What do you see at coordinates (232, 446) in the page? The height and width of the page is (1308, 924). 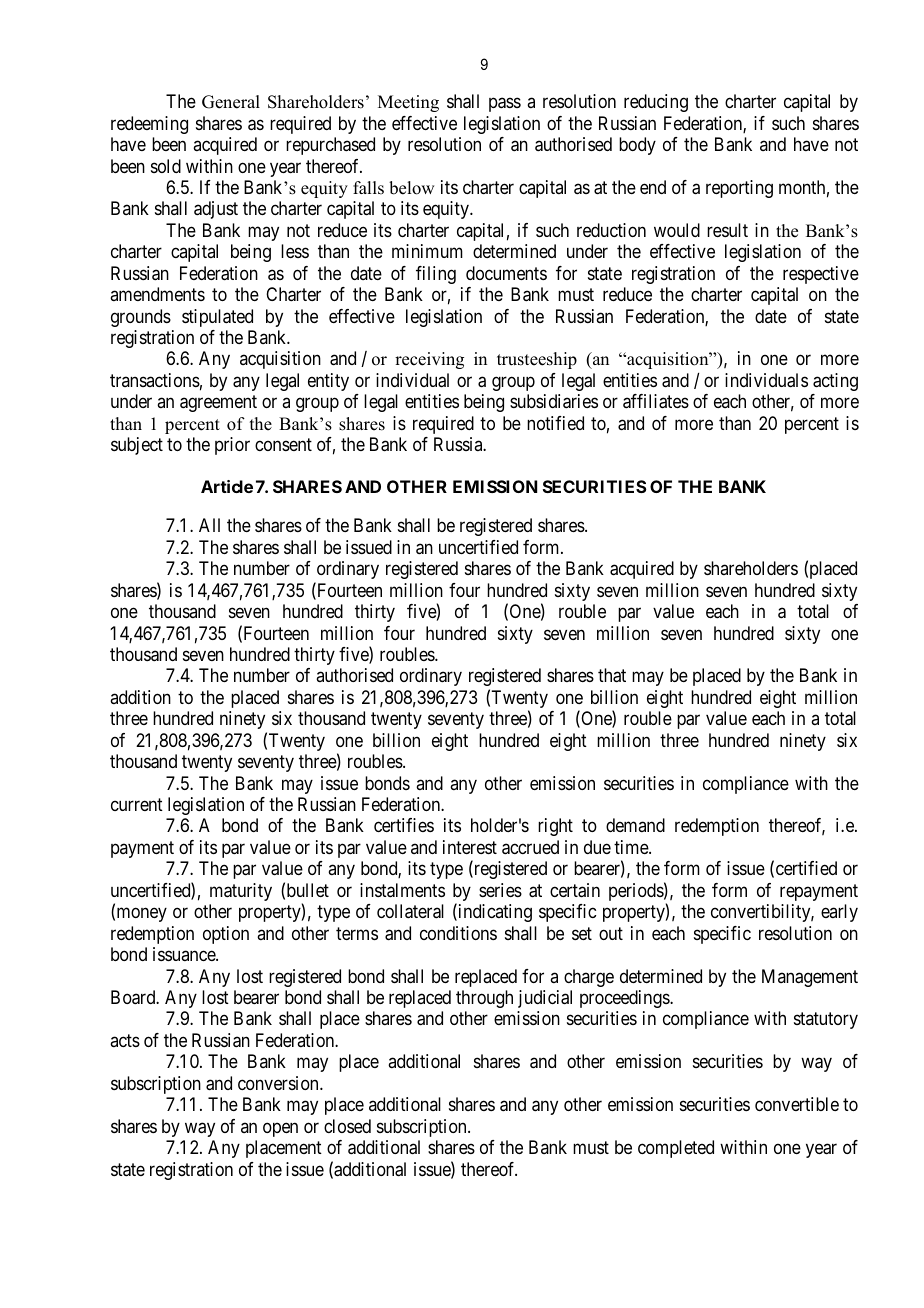 I see `prior` at bounding box center [232, 446].
